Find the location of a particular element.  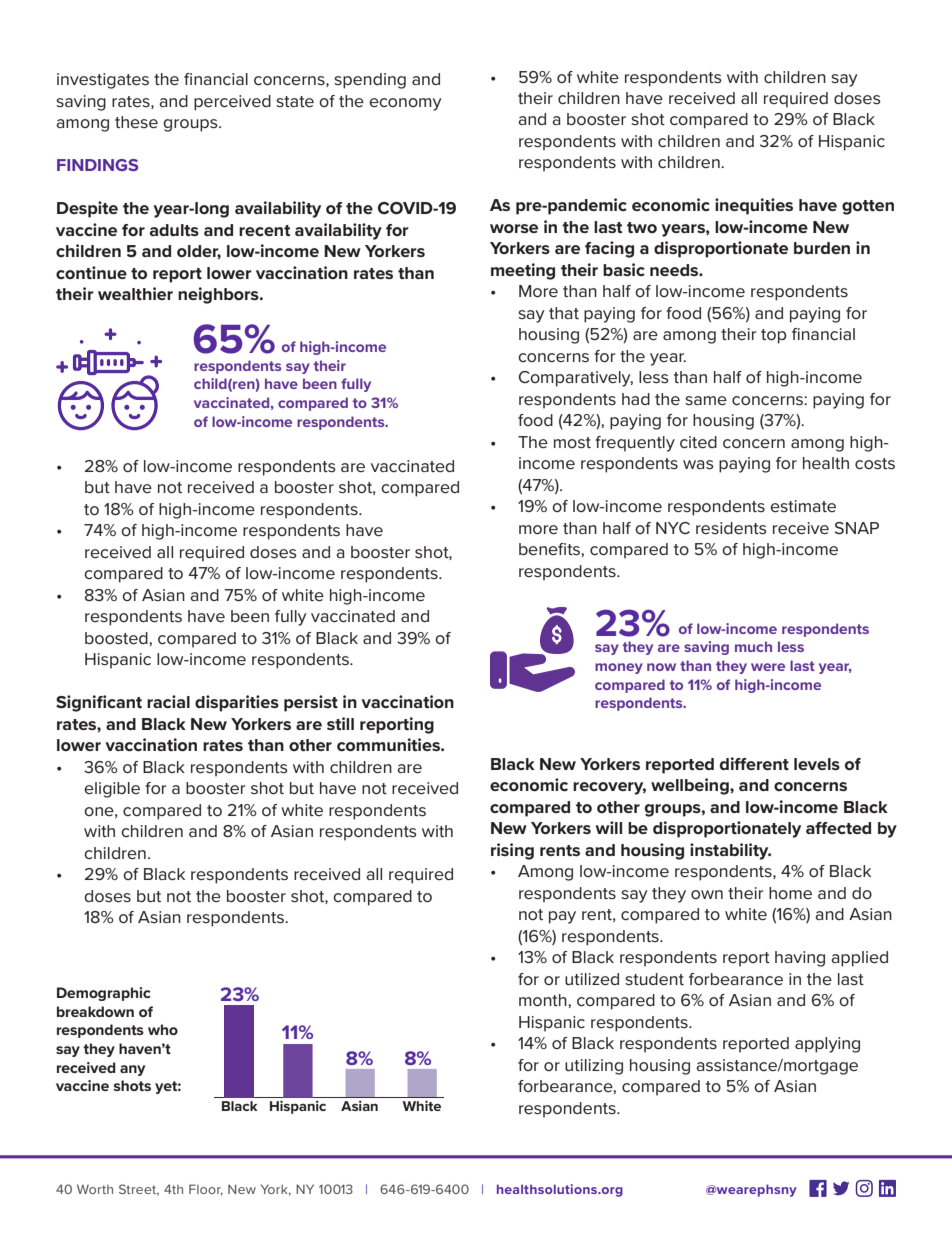

inequities is located at coordinates (754, 206).
